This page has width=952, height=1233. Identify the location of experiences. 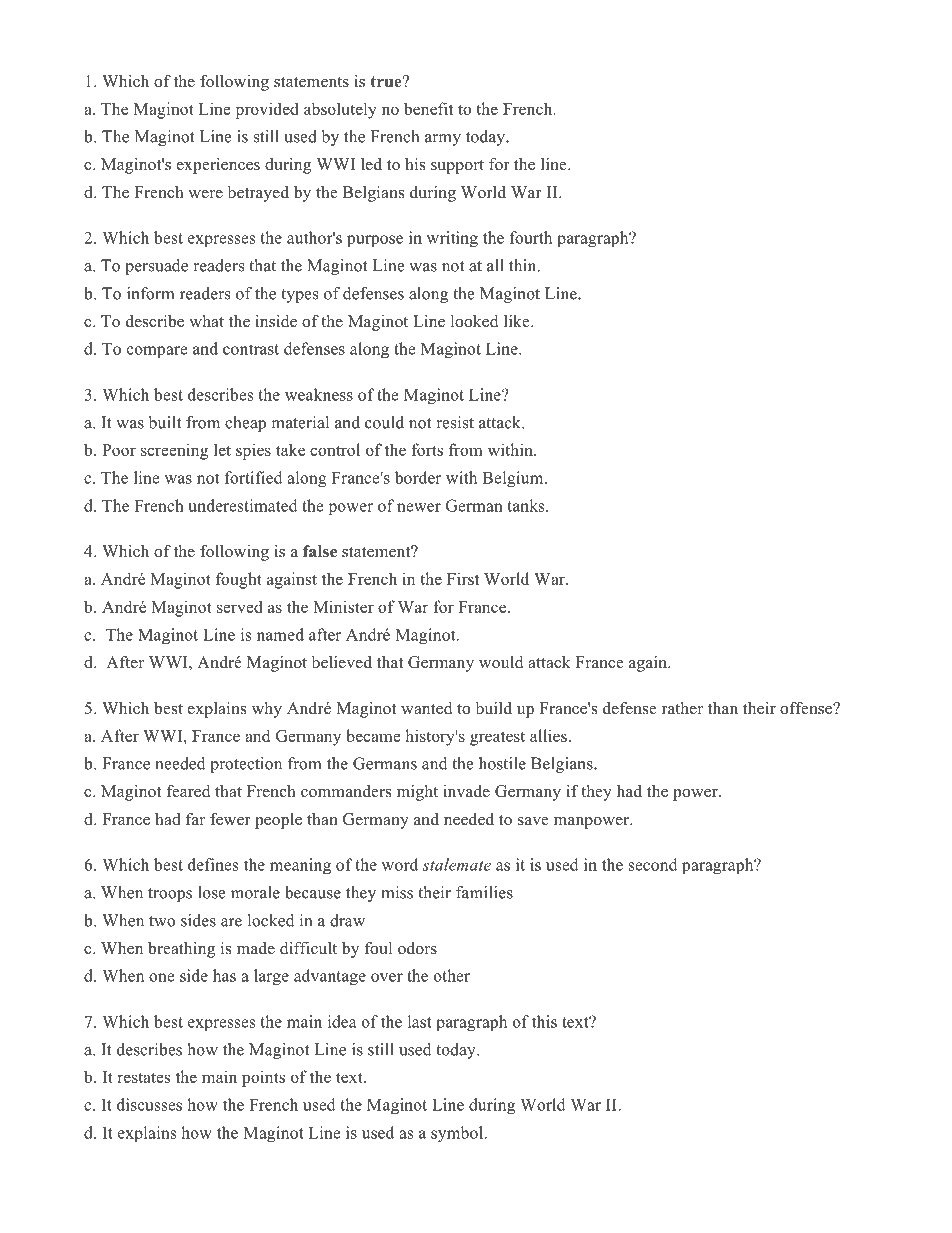
(218, 166).
